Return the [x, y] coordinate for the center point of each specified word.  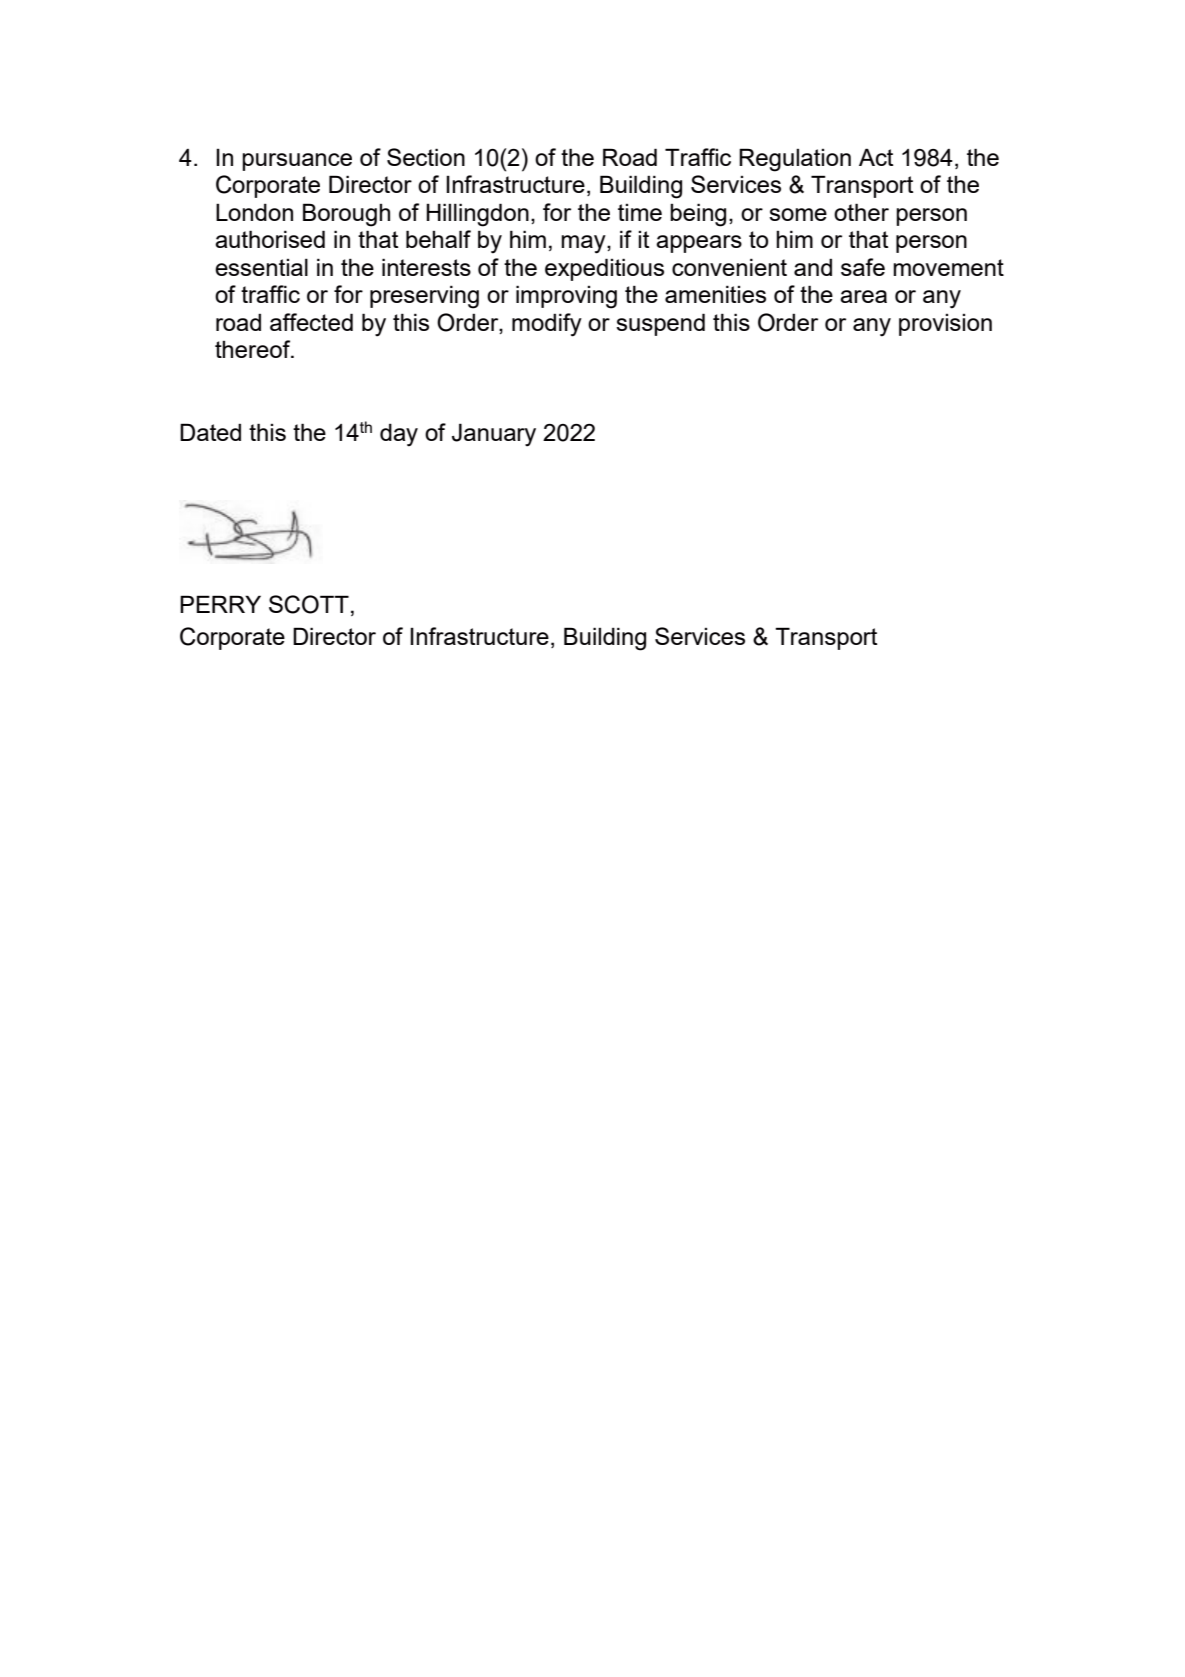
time [640, 212]
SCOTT [309, 604]
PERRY [220, 604]
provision [945, 325]
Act [876, 157]
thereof [254, 349]
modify [547, 325]
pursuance [297, 162]
